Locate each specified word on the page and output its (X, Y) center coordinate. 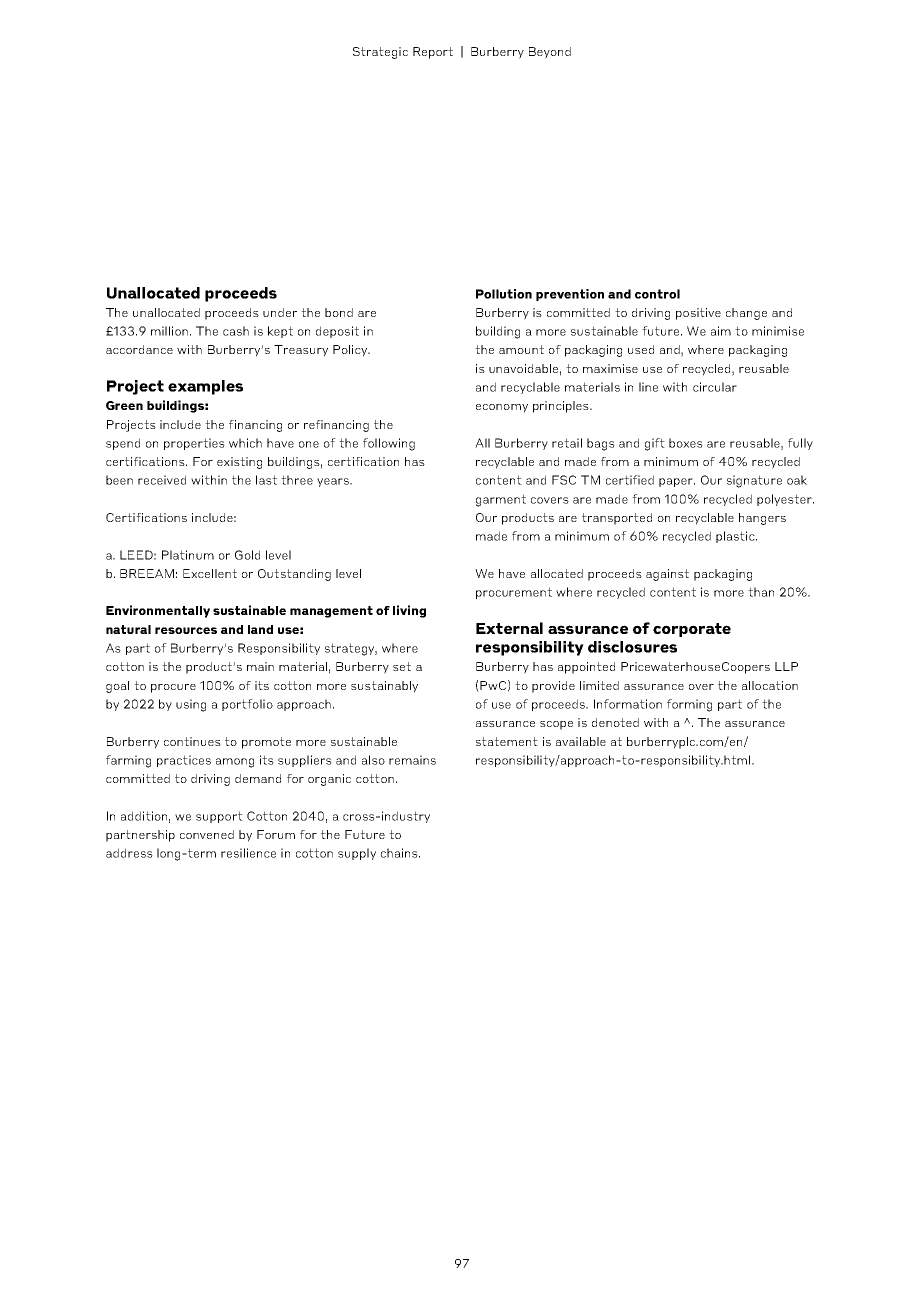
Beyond (550, 53)
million (169, 331)
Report (433, 53)
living (409, 611)
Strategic (380, 53)
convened (207, 834)
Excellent (210, 573)
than (761, 592)
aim (721, 331)
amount (521, 349)
